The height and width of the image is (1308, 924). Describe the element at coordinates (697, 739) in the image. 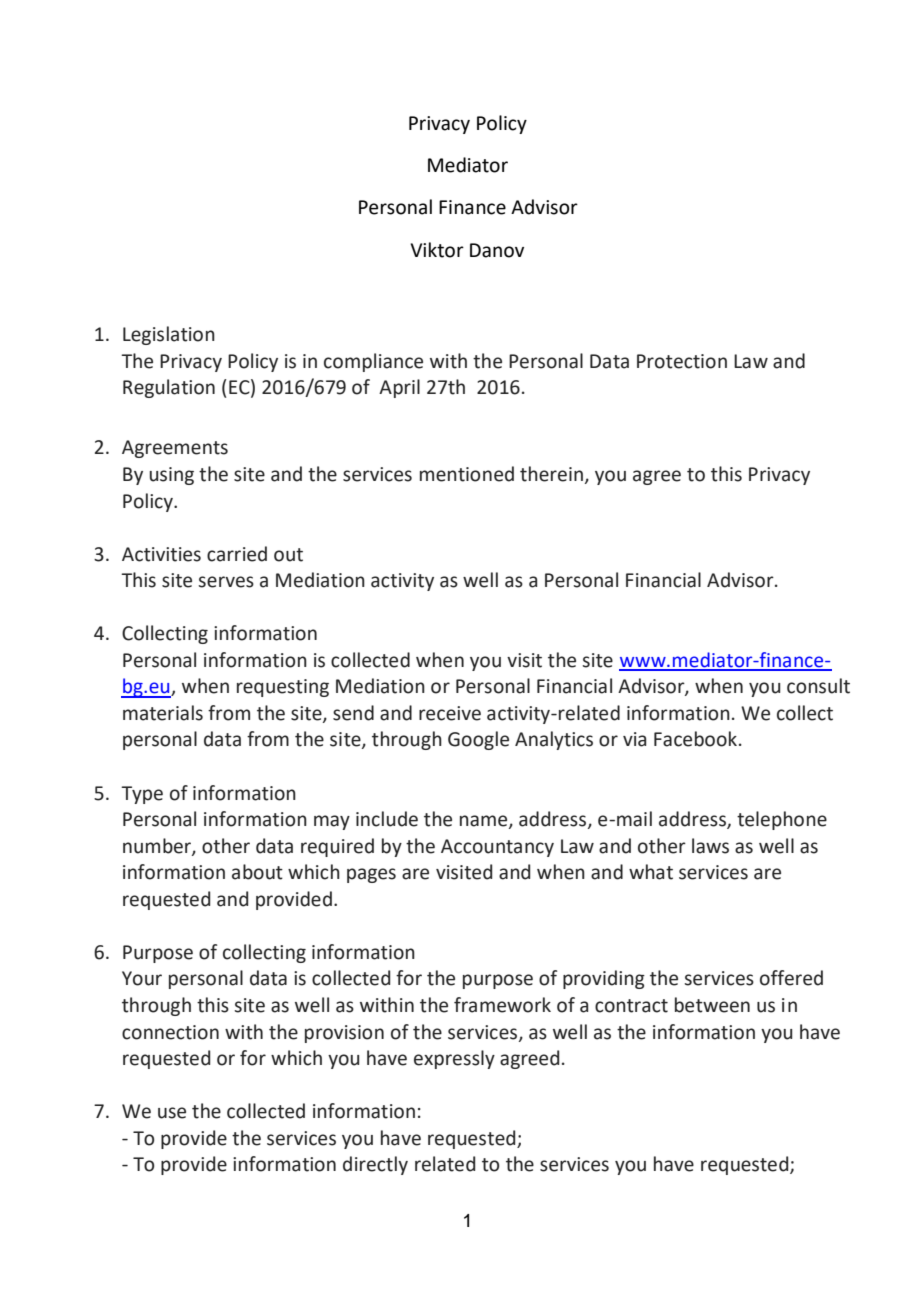

I see `Facebook` at that location.
